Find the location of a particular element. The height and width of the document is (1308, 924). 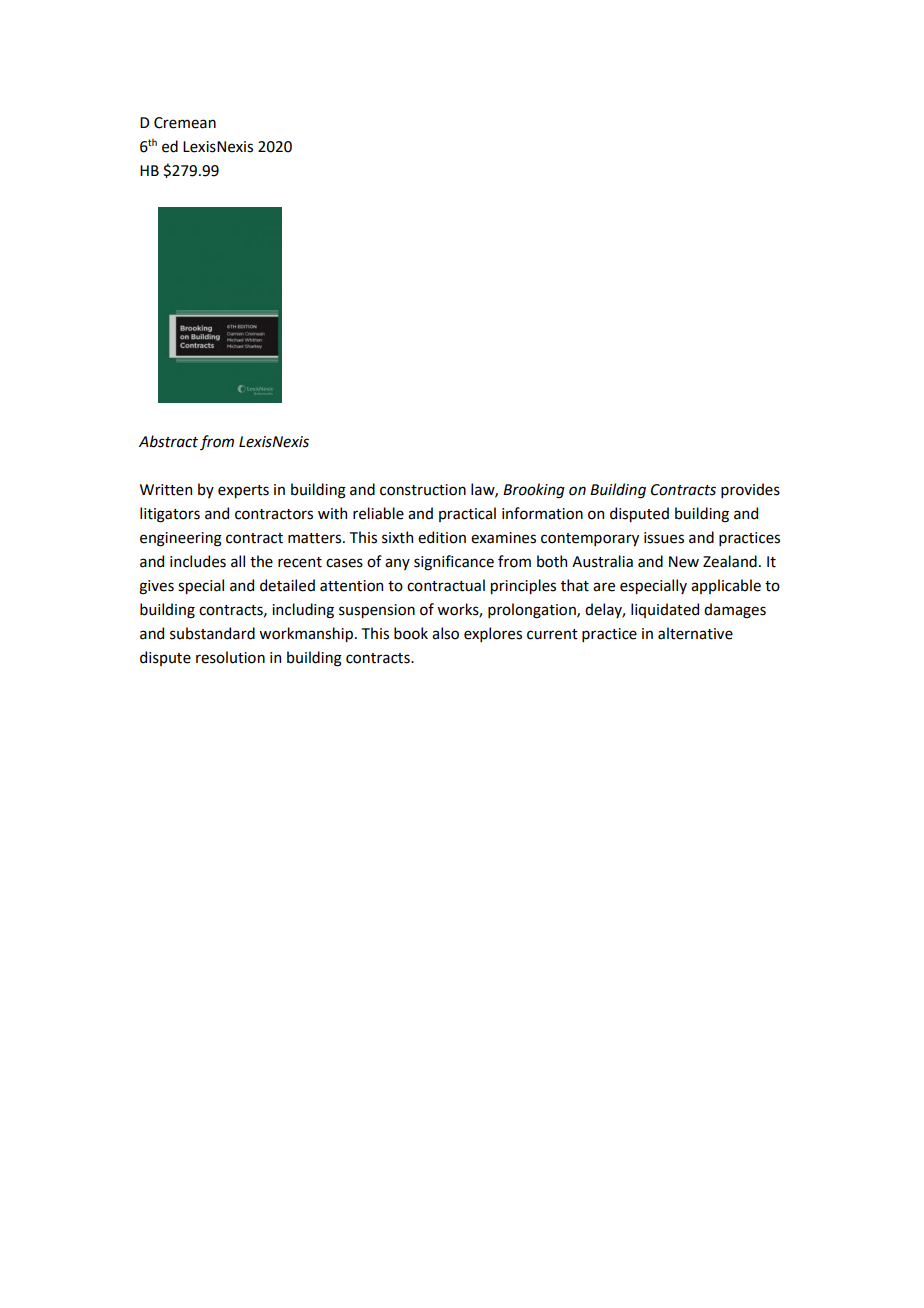

including is located at coordinates (303, 611).
